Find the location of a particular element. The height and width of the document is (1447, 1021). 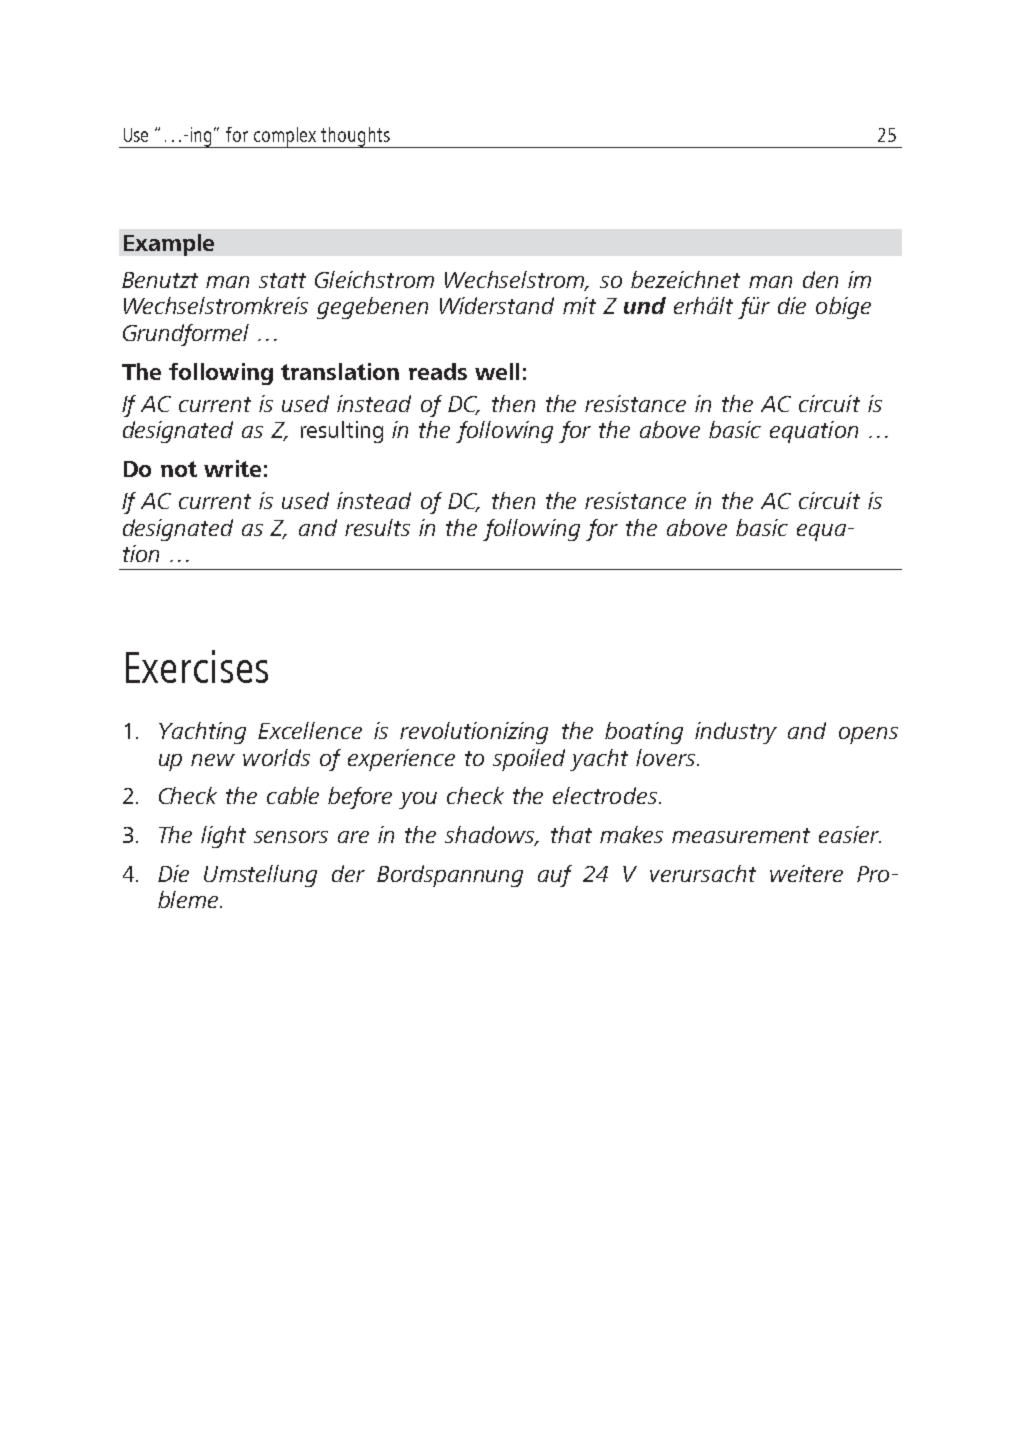

write is located at coordinates (232, 468).
